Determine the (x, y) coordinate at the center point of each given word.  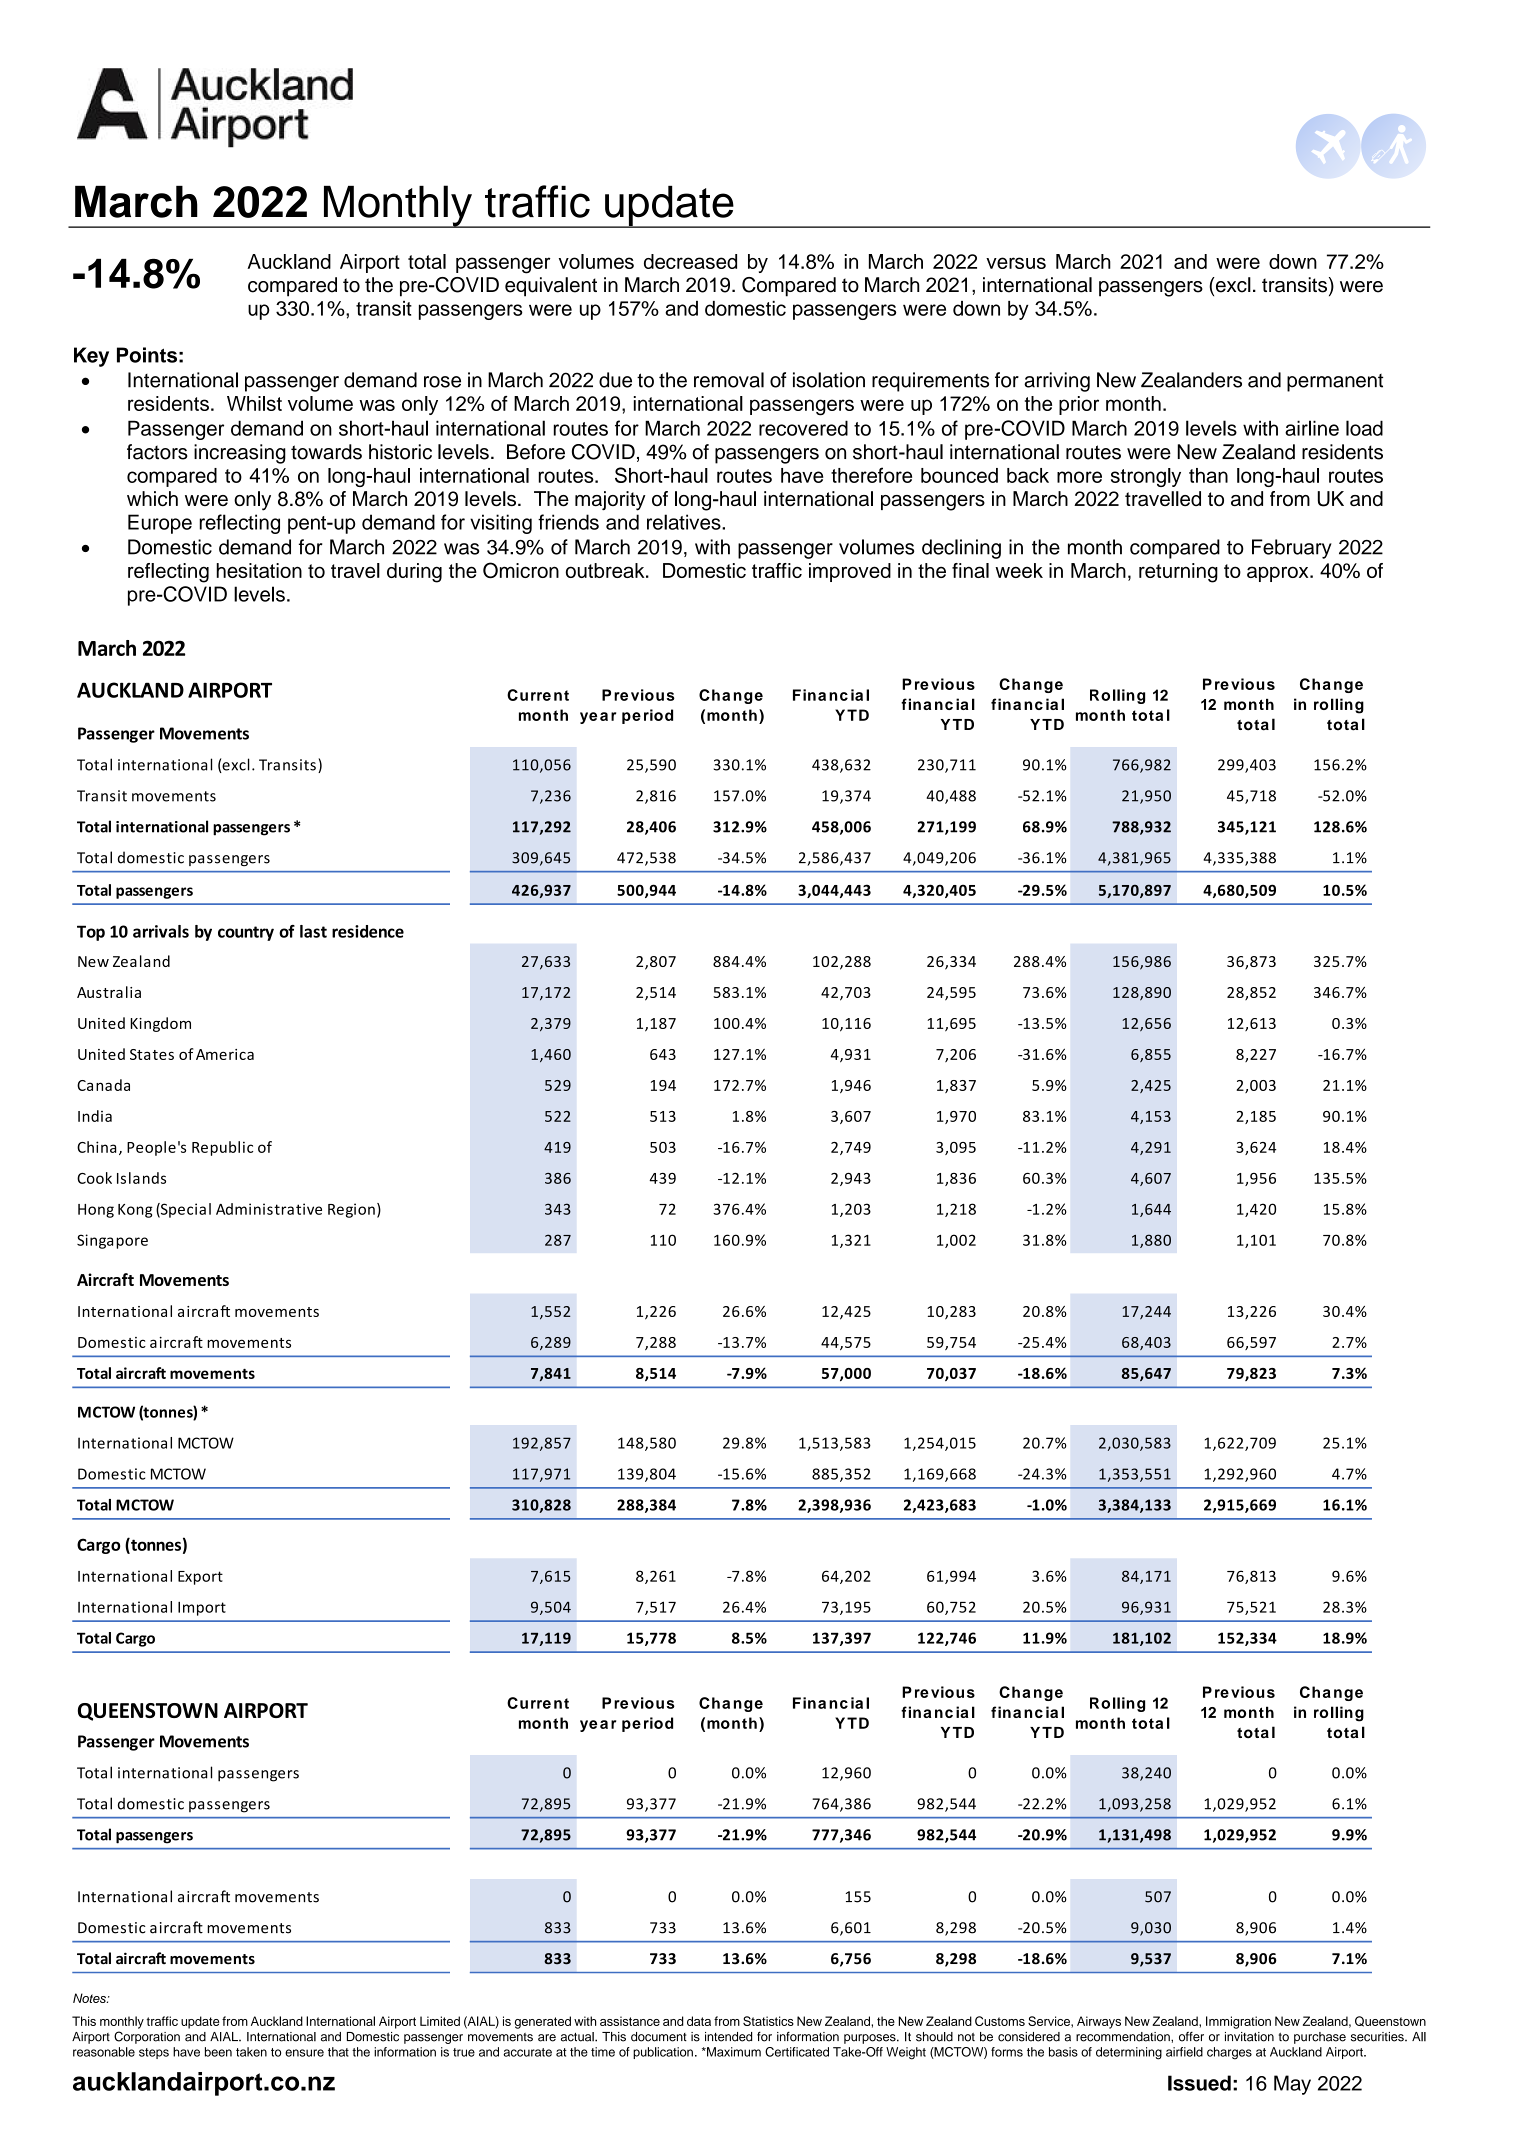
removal (729, 380)
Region (351, 1210)
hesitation (259, 570)
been (218, 2052)
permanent (1335, 383)
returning (1178, 573)
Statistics (768, 2021)
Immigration (1238, 2022)
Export (200, 1578)
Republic (222, 1148)
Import (202, 1609)
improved (850, 572)
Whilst (254, 403)
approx (1279, 574)
